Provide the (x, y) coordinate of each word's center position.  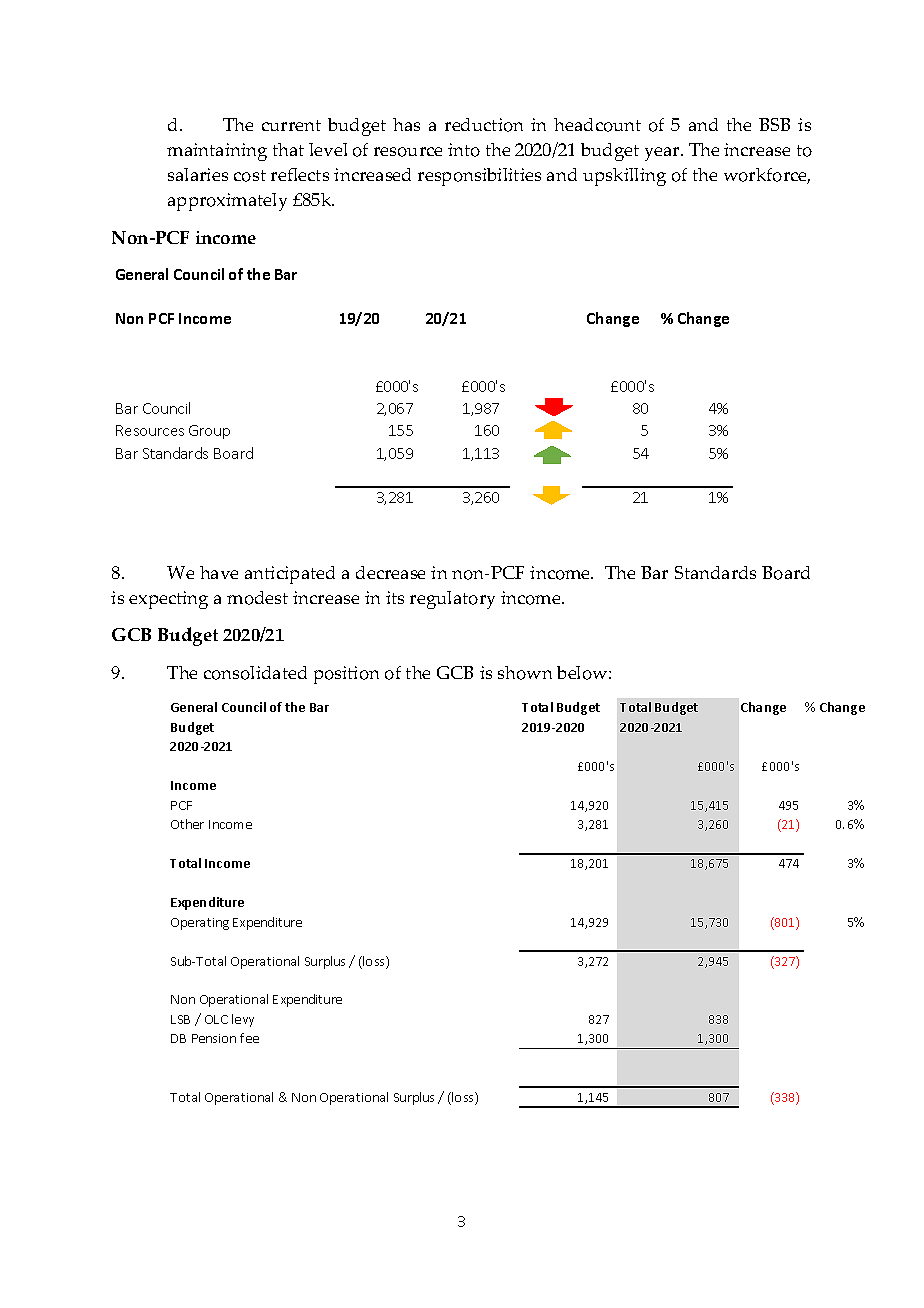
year (663, 154)
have (219, 572)
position (346, 675)
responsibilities (479, 177)
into (464, 150)
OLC (216, 1019)
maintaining (217, 152)
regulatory (452, 600)
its (395, 597)
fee (249, 1038)
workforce (767, 176)
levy (243, 1020)
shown (525, 673)
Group (209, 432)
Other (187, 824)
